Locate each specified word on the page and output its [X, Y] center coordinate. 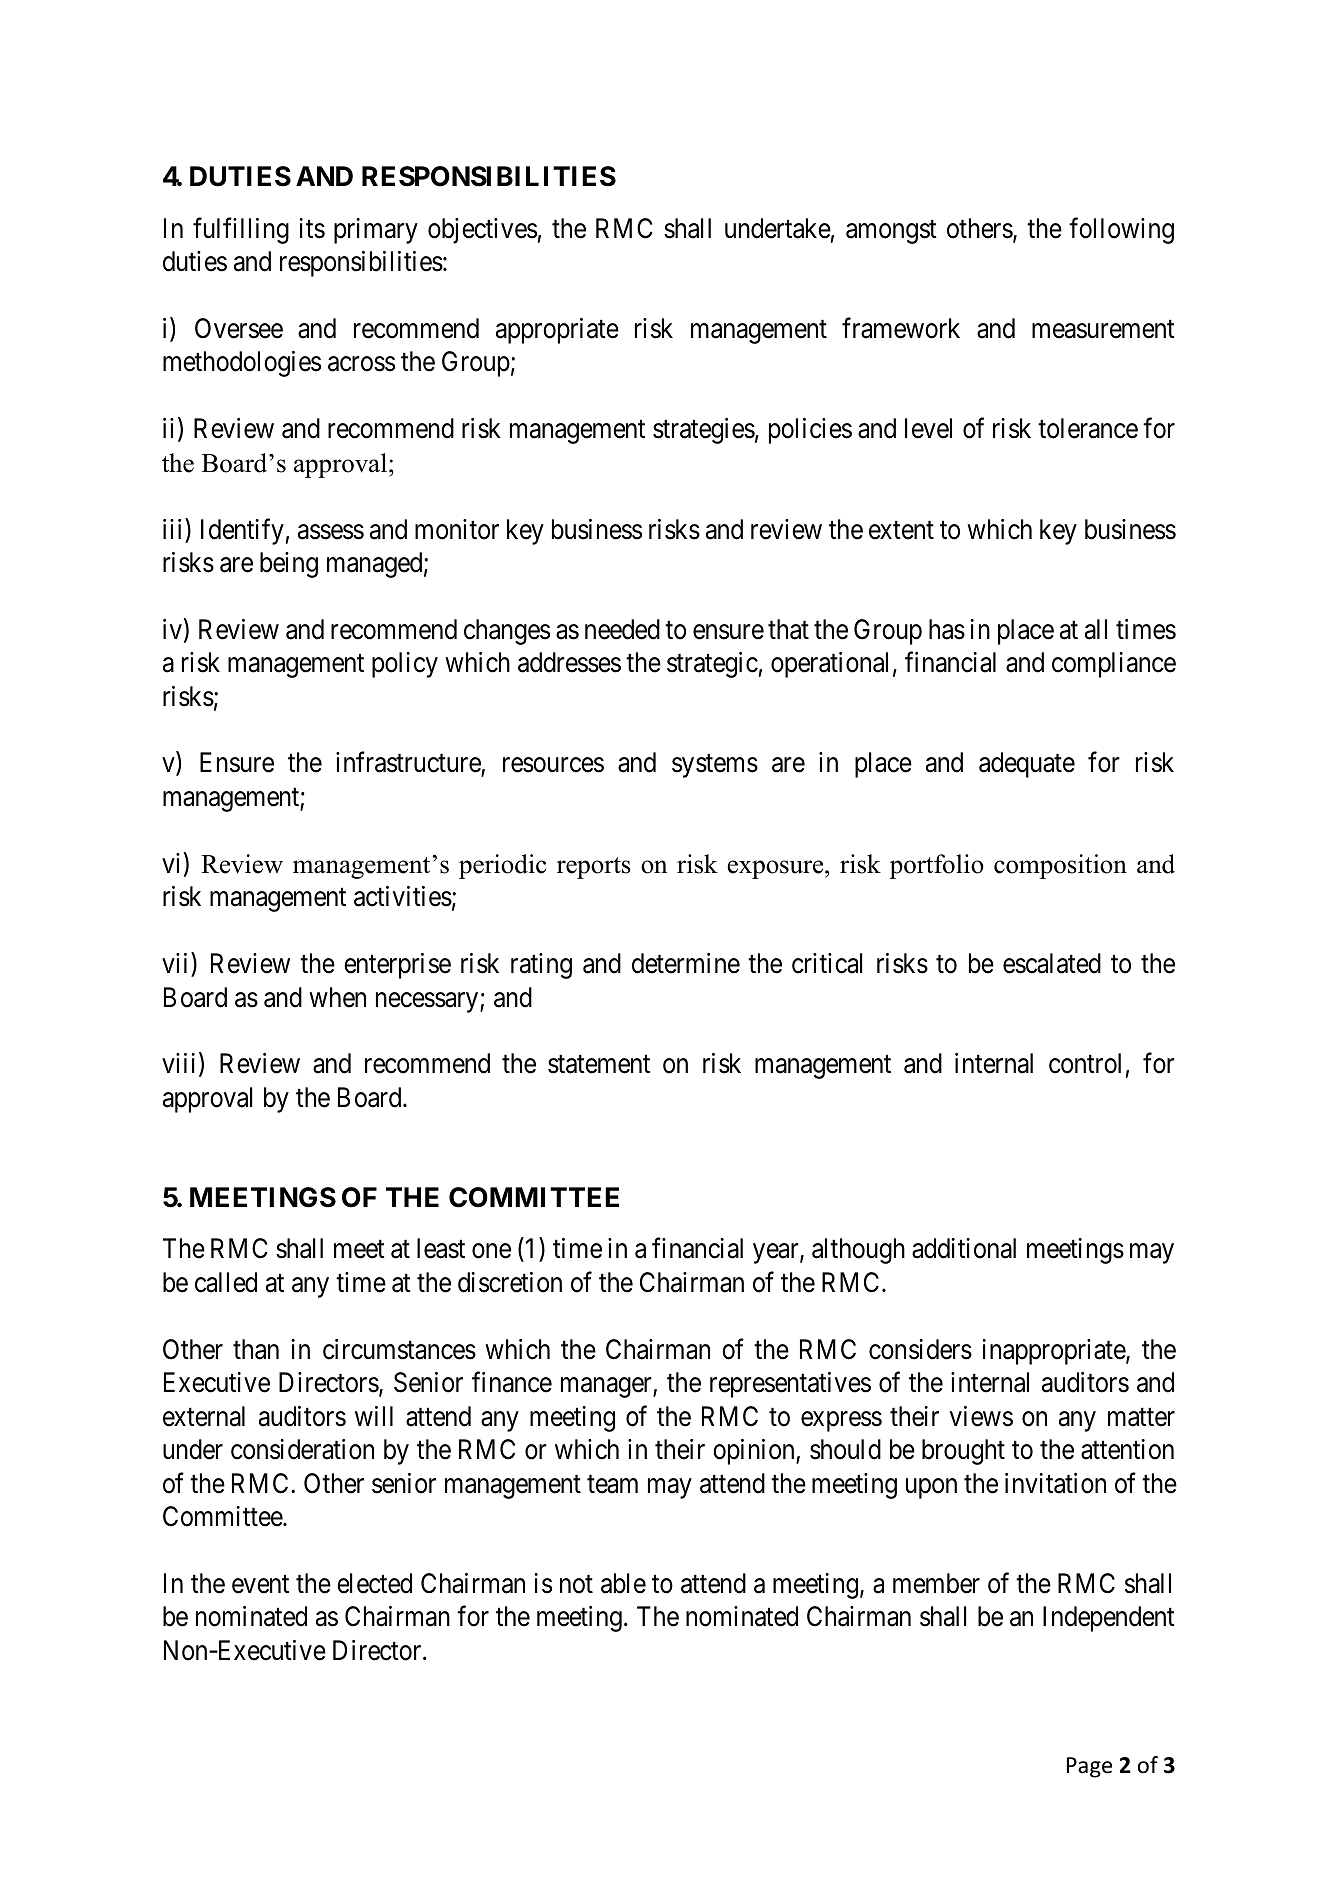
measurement [1103, 329]
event [260, 1584]
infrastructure [409, 764]
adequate [1027, 765]
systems [715, 766]
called [226, 1282]
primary [376, 231]
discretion [510, 1282]
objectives [482, 231]
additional [964, 1248]
